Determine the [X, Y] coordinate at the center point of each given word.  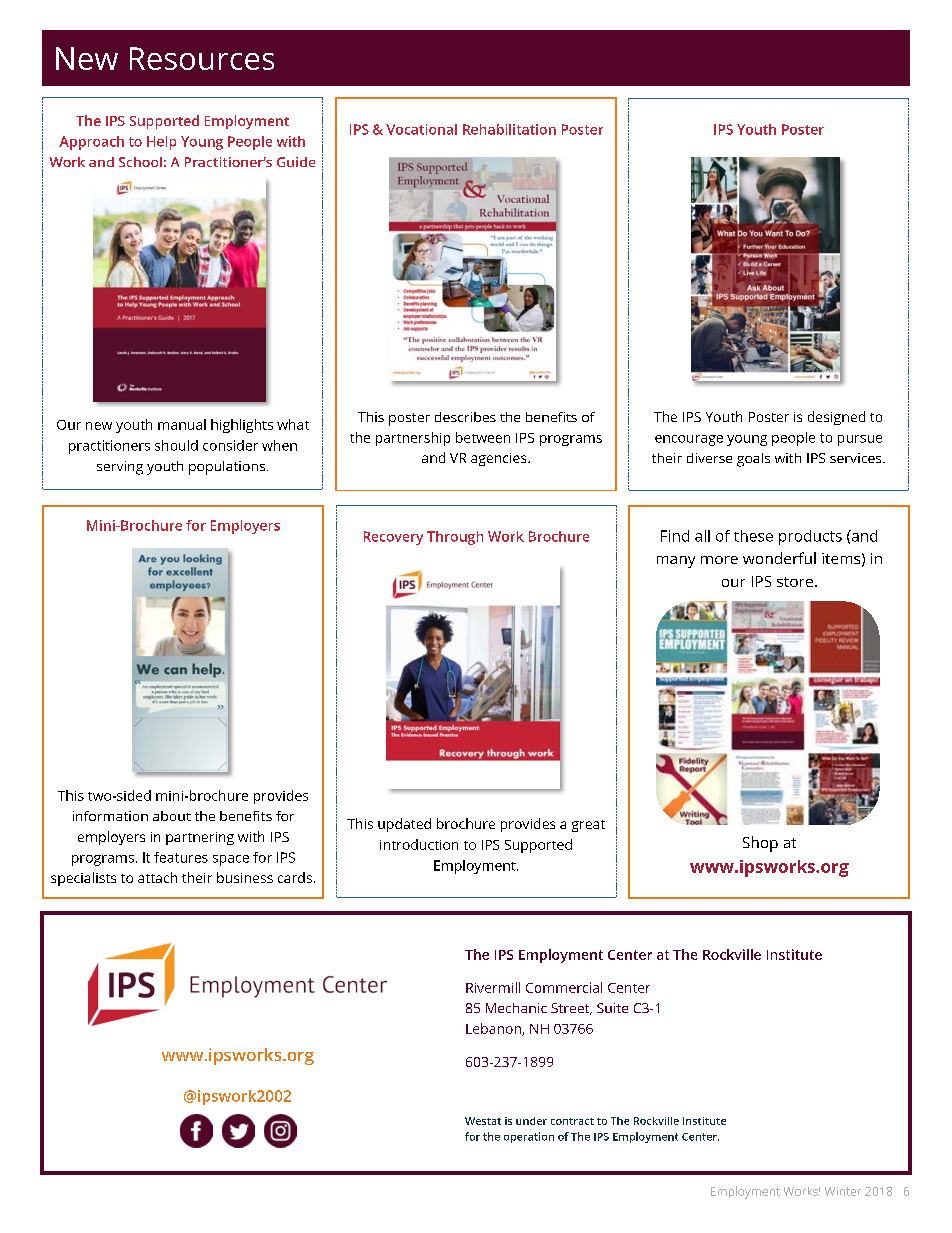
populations [228, 468]
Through [455, 538]
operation [529, 1137]
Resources [202, 58]
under [531, 1121]
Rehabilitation [509, 129]
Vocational [421, 129]
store [795, 582]
